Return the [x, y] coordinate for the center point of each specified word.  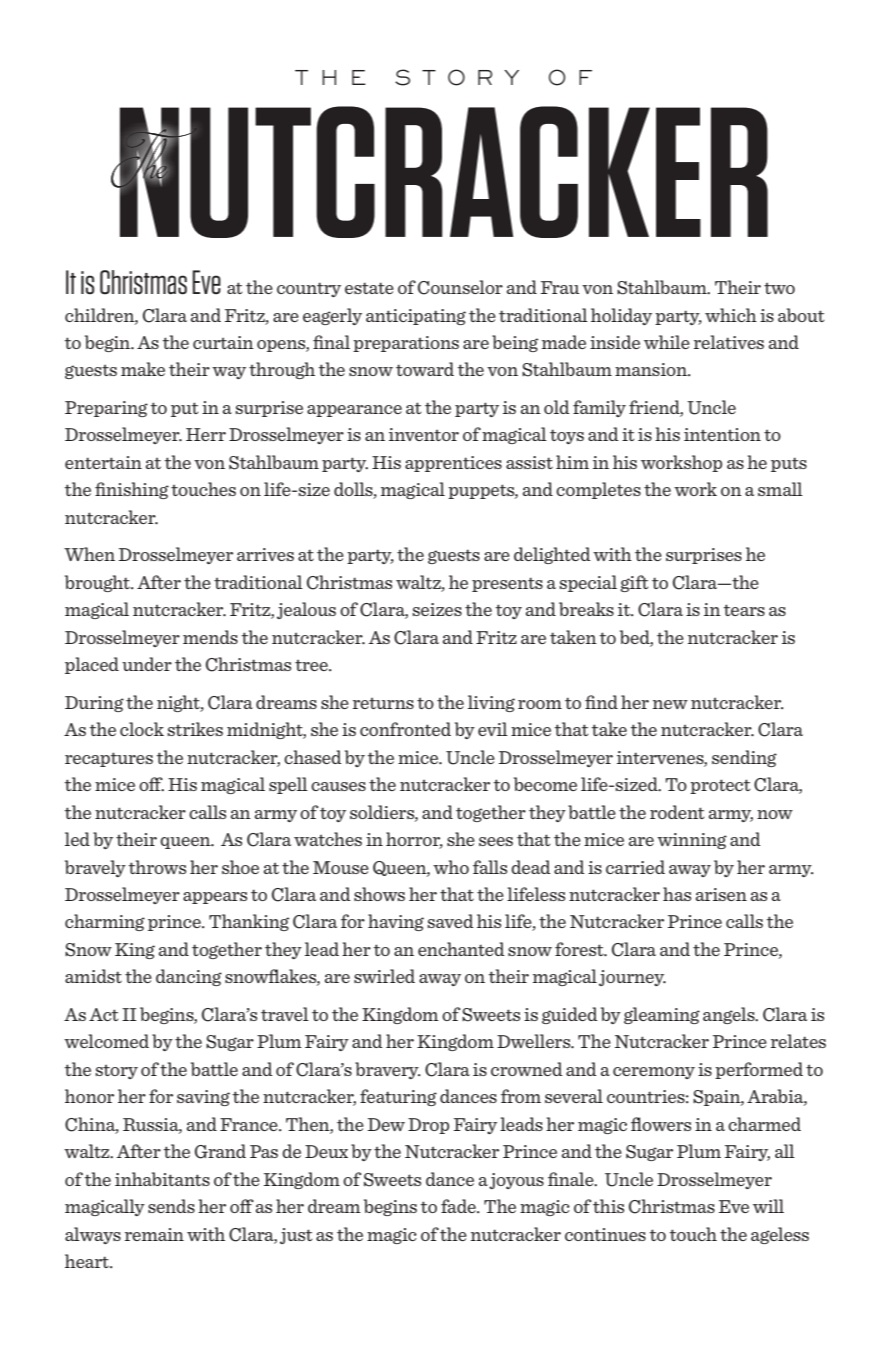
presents [507, 585]
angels [730, 1015]
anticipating [416, 317]
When [89, 554]
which [731, 315]
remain [154, 1234]
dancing [189, 977]
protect [720, 786]
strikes [195, 729]
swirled [384, 976]
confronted [405, 729]
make [143, 369]
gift [634, 583]
